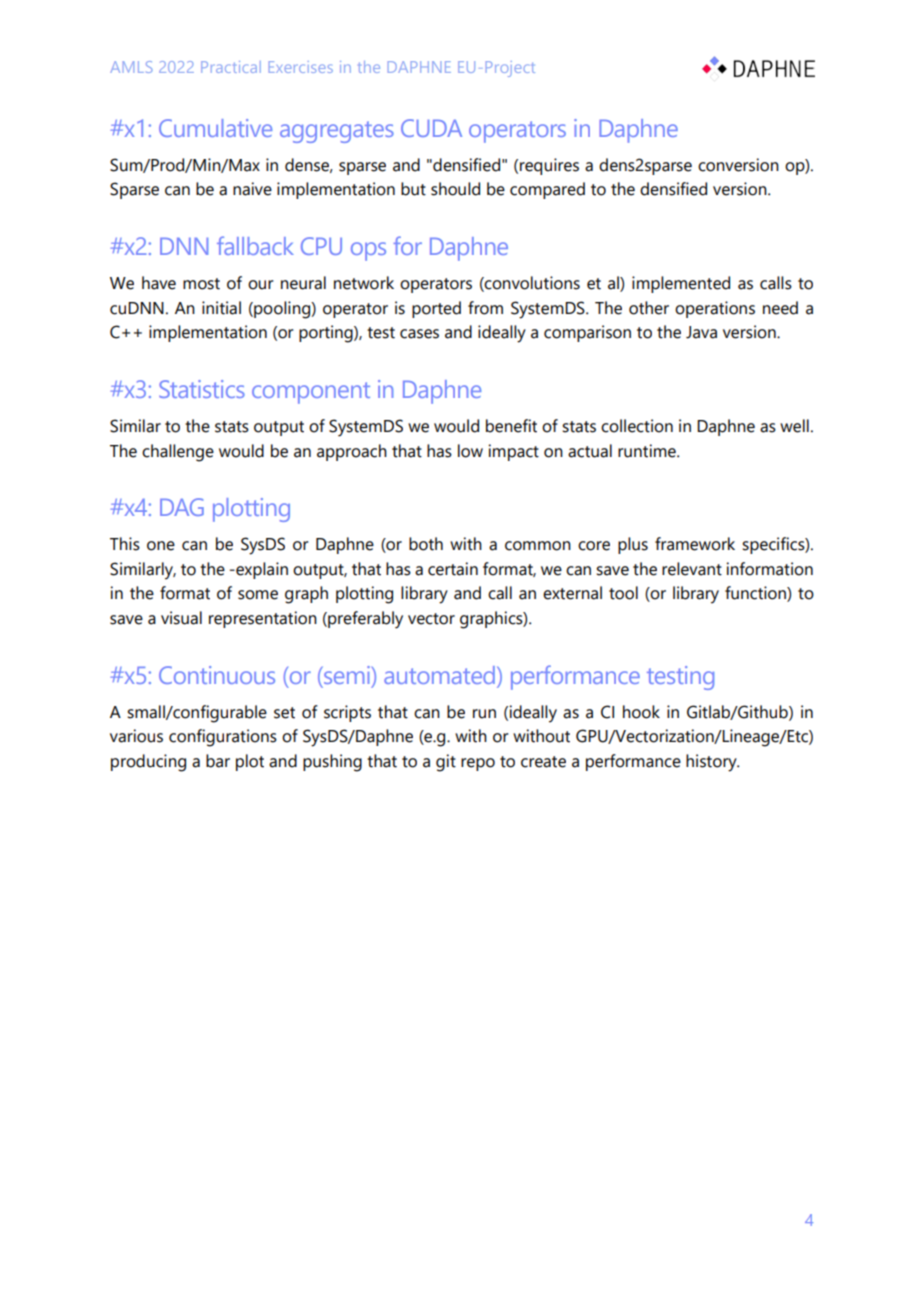 The image size is (924, 1308). Describe the element at coordinates (549, 166) in the screenshot. I see `requires` at that location.
